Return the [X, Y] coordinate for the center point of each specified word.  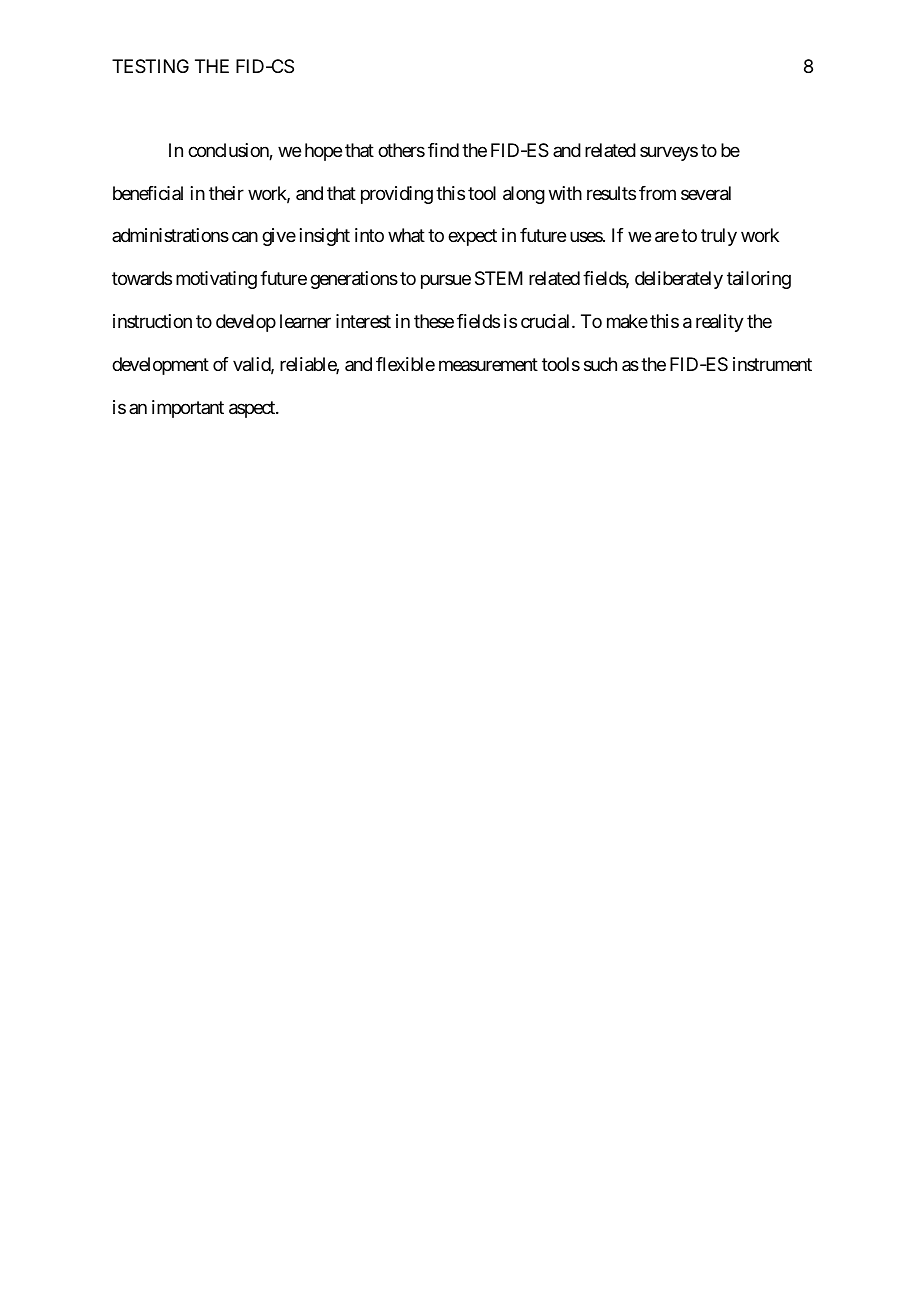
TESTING [150, 66]
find [443, 150]
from [657, 193]
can [245, 237]
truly [719, 237]
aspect [253, 409]
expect [472, 238]
